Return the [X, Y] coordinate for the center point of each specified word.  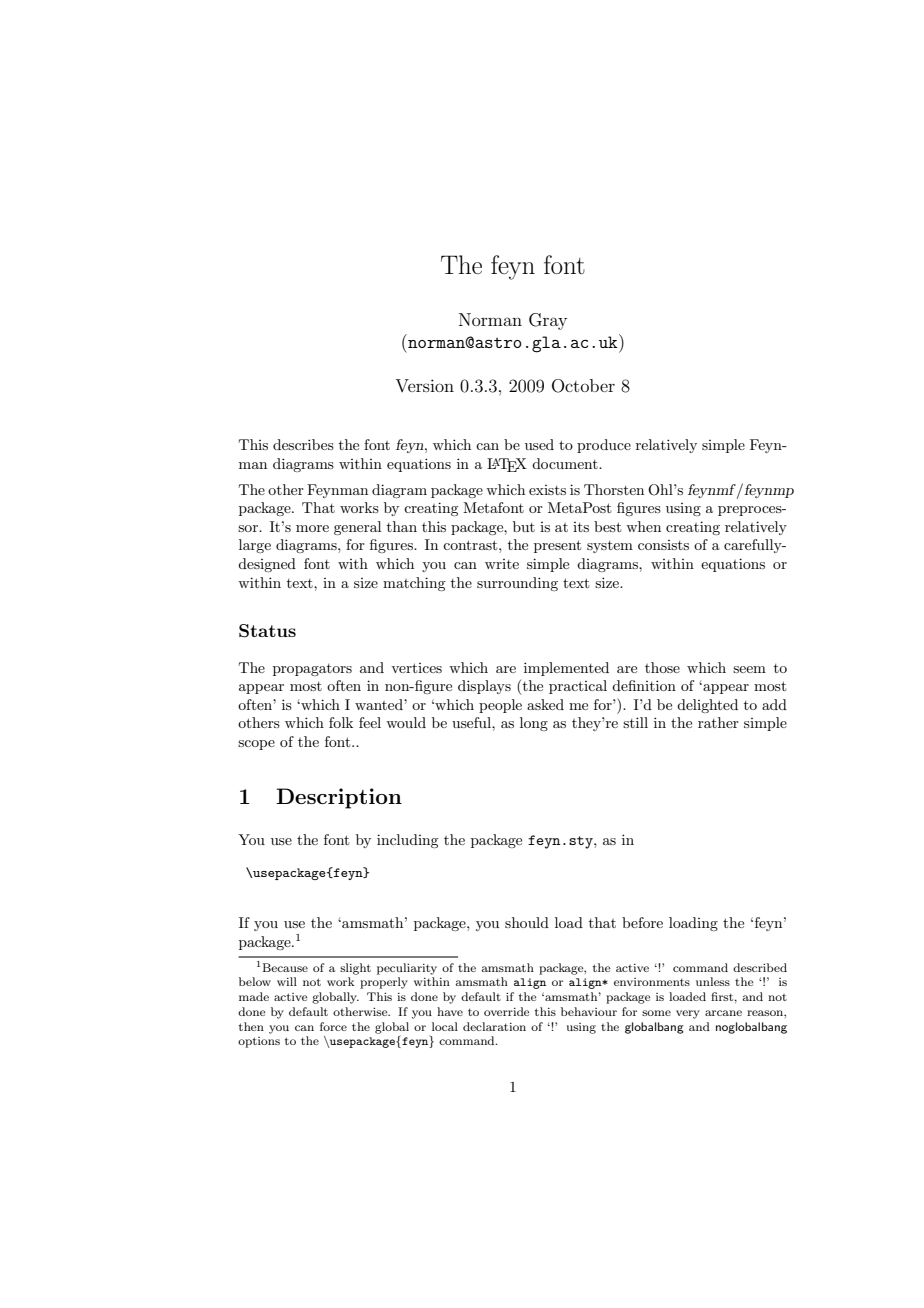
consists [663, 545]
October [583, 386]
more [312, 528]
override [506, 1011]
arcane [723, 1013]
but [524, 526]
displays [484, 687]
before [642, 922]
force [333, 1026]
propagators [312, 670]
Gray [548, 321]
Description [339, 798]
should [527, 922]
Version [424, 385]
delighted [707, 706]
